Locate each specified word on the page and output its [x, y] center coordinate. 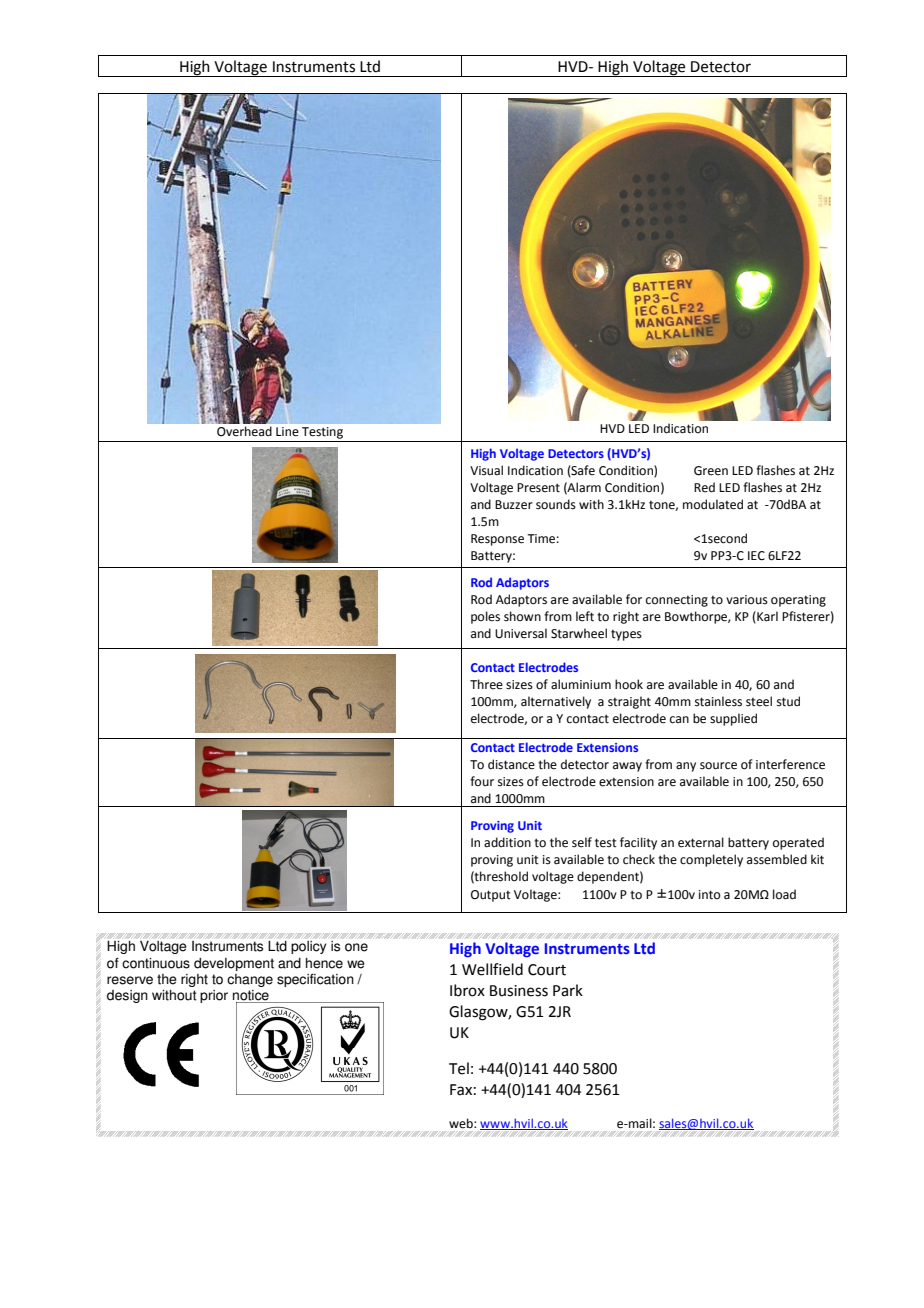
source [718, 766]
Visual [486, 470]
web [462, 1123]
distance [511, 764]
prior [214, 996]
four [482, 781]
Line [287, 432]
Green [711, 471]
